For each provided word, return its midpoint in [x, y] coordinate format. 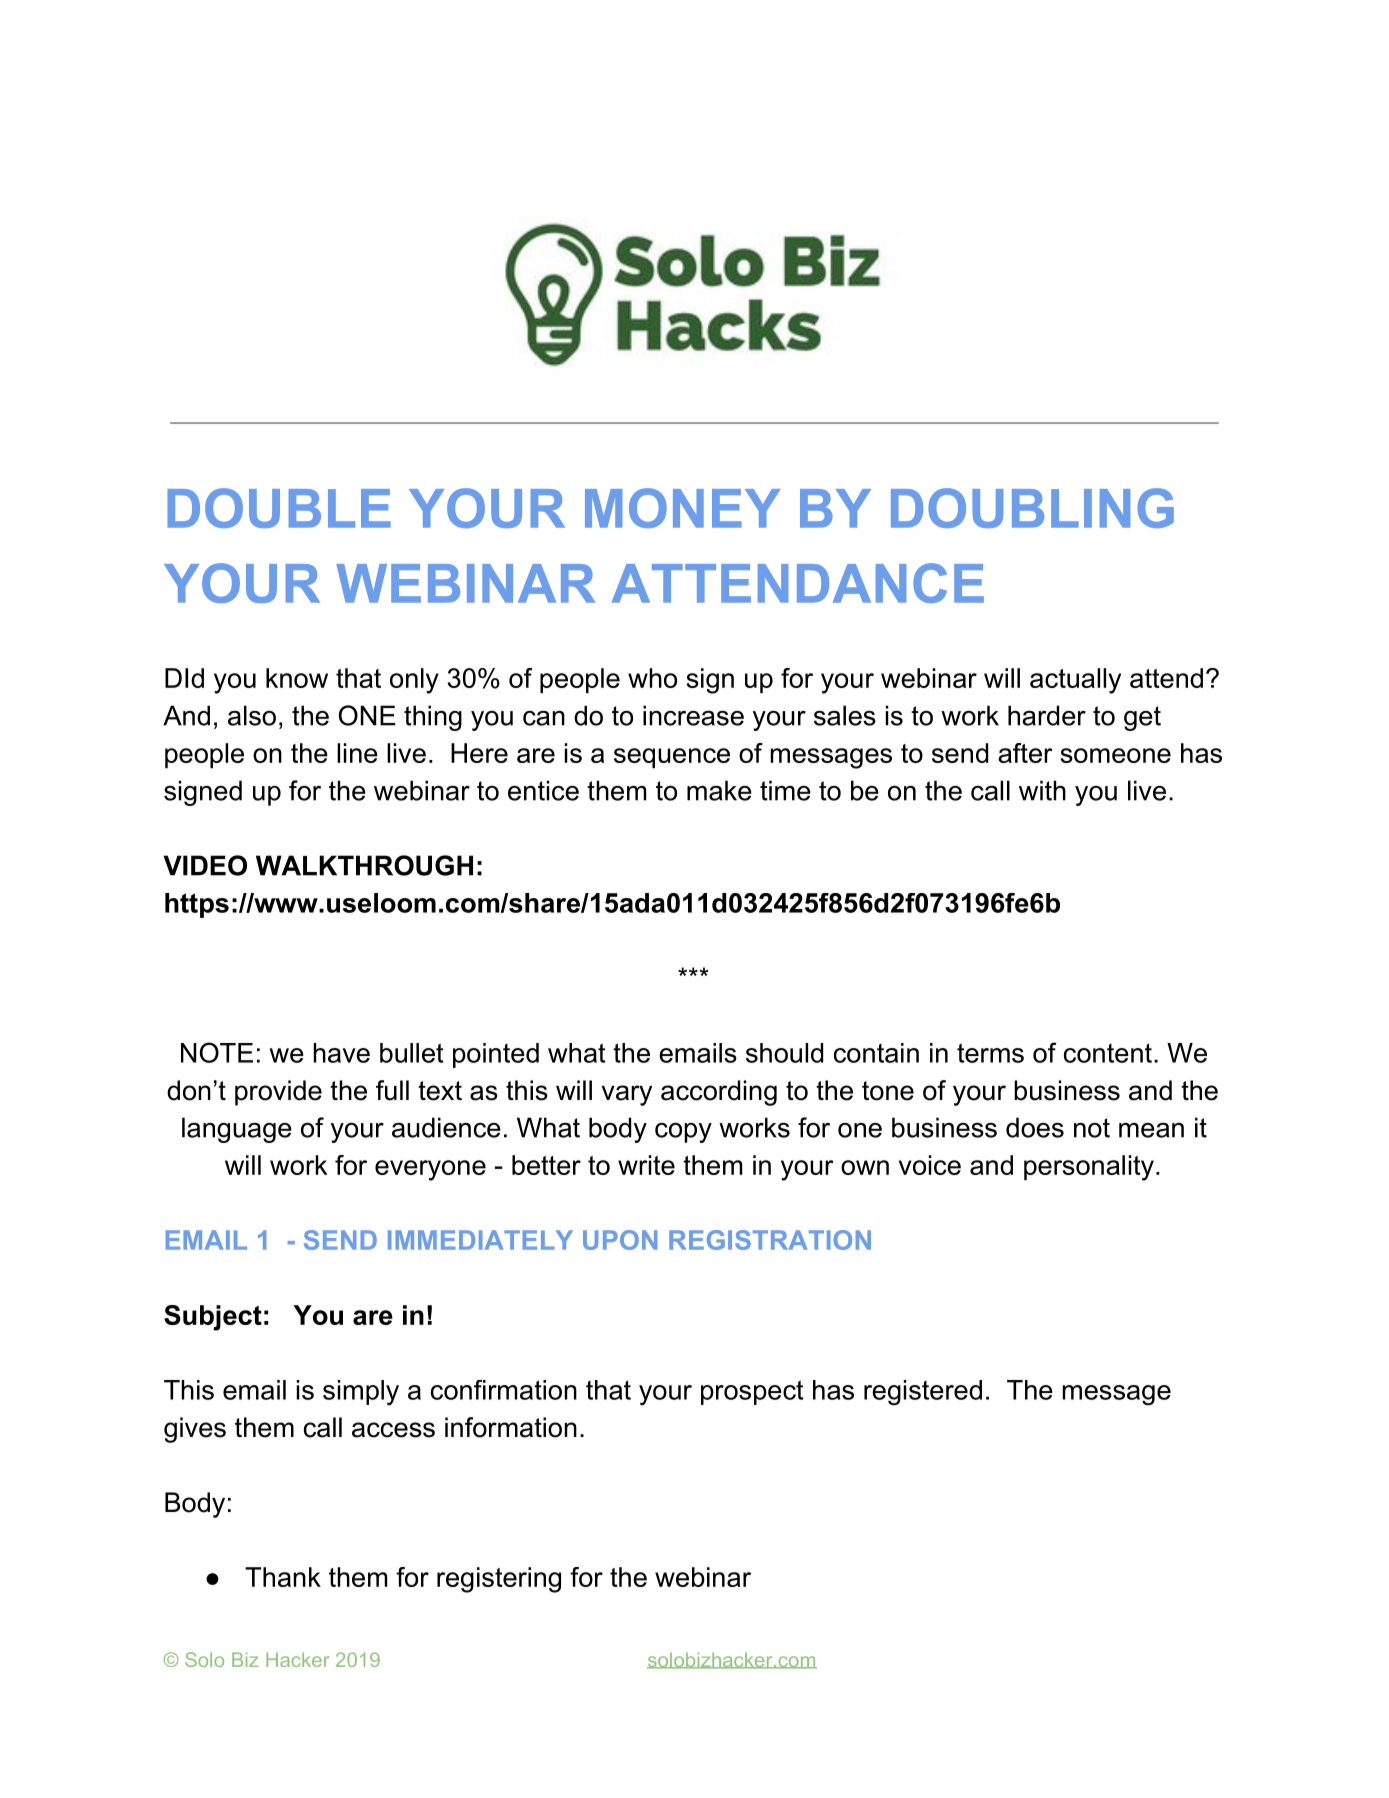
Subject [213, 1318]
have [341, 1053]
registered [923, 1393]
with [1042, 790]
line [357, 753]
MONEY [682, 508]
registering [499, 1580]
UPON [620, 1240]
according [719, 1093]
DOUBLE [279, 508]
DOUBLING [1032, 508]
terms [990, 1053]
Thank [283, 1577]
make [719, 790]
